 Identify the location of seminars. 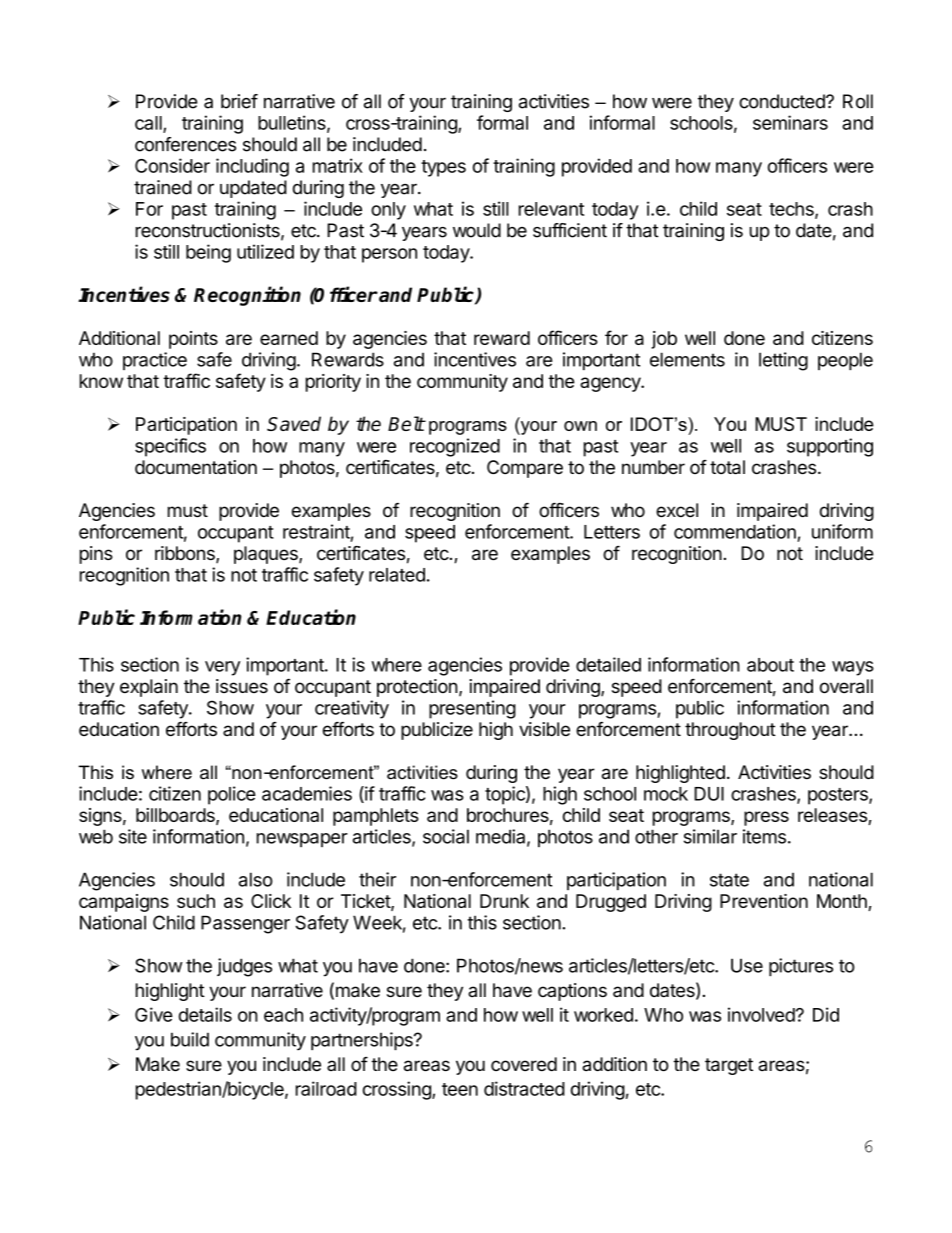
(790, 122).
